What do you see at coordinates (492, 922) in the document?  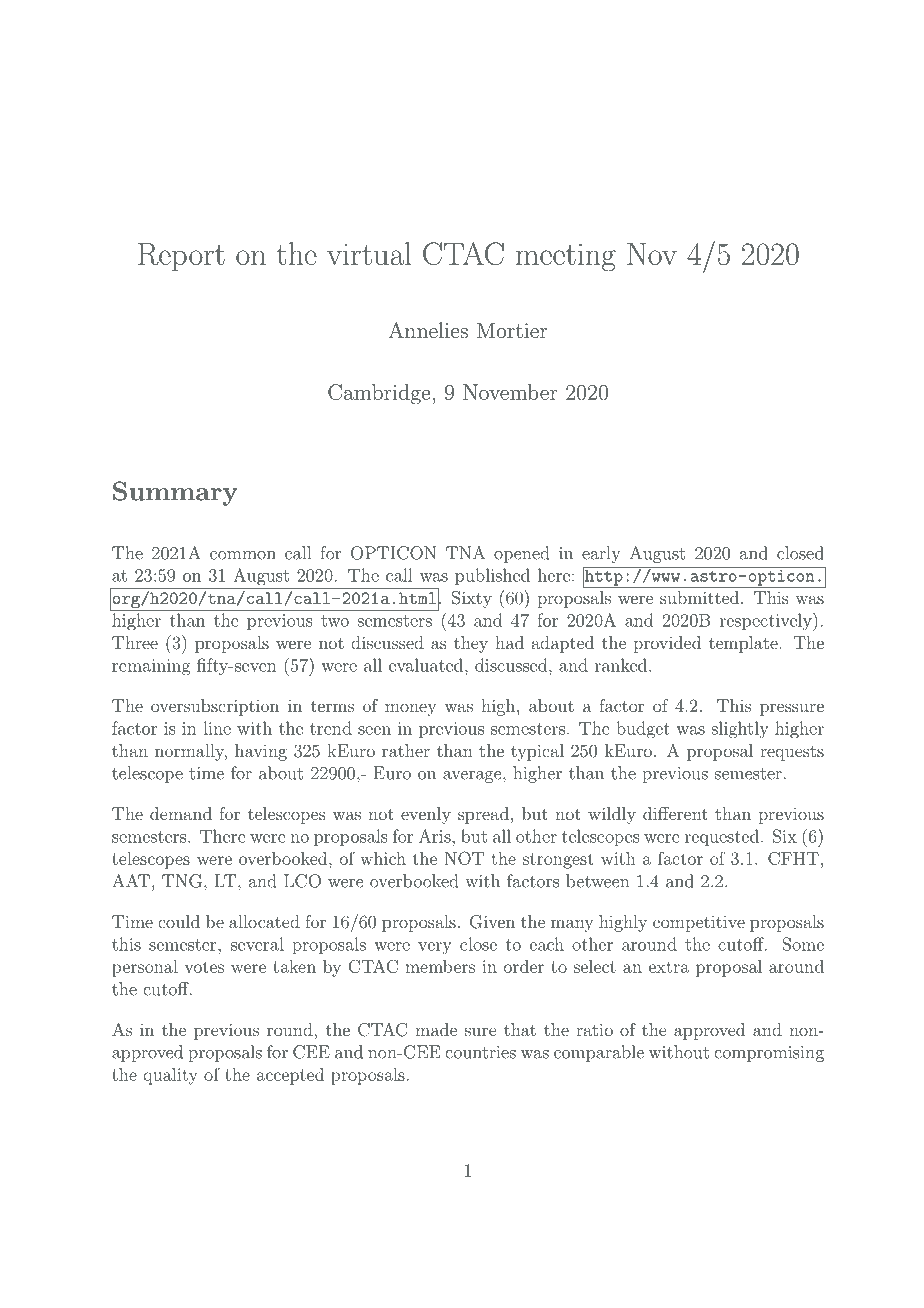 I see `Given` at bounding box center [492, 922].
